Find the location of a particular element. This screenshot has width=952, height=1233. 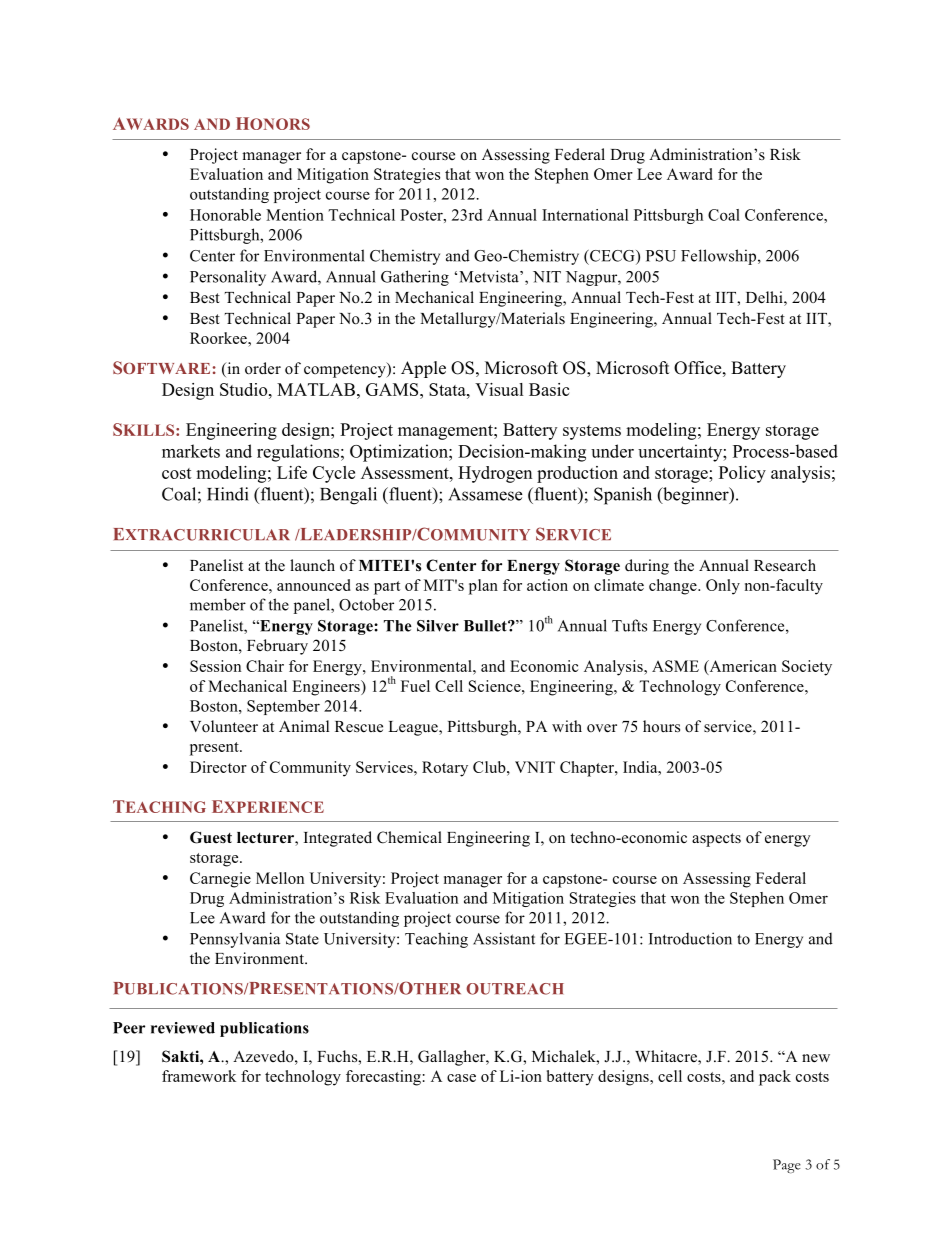

Honorable is located at coordinates (225, 215).
